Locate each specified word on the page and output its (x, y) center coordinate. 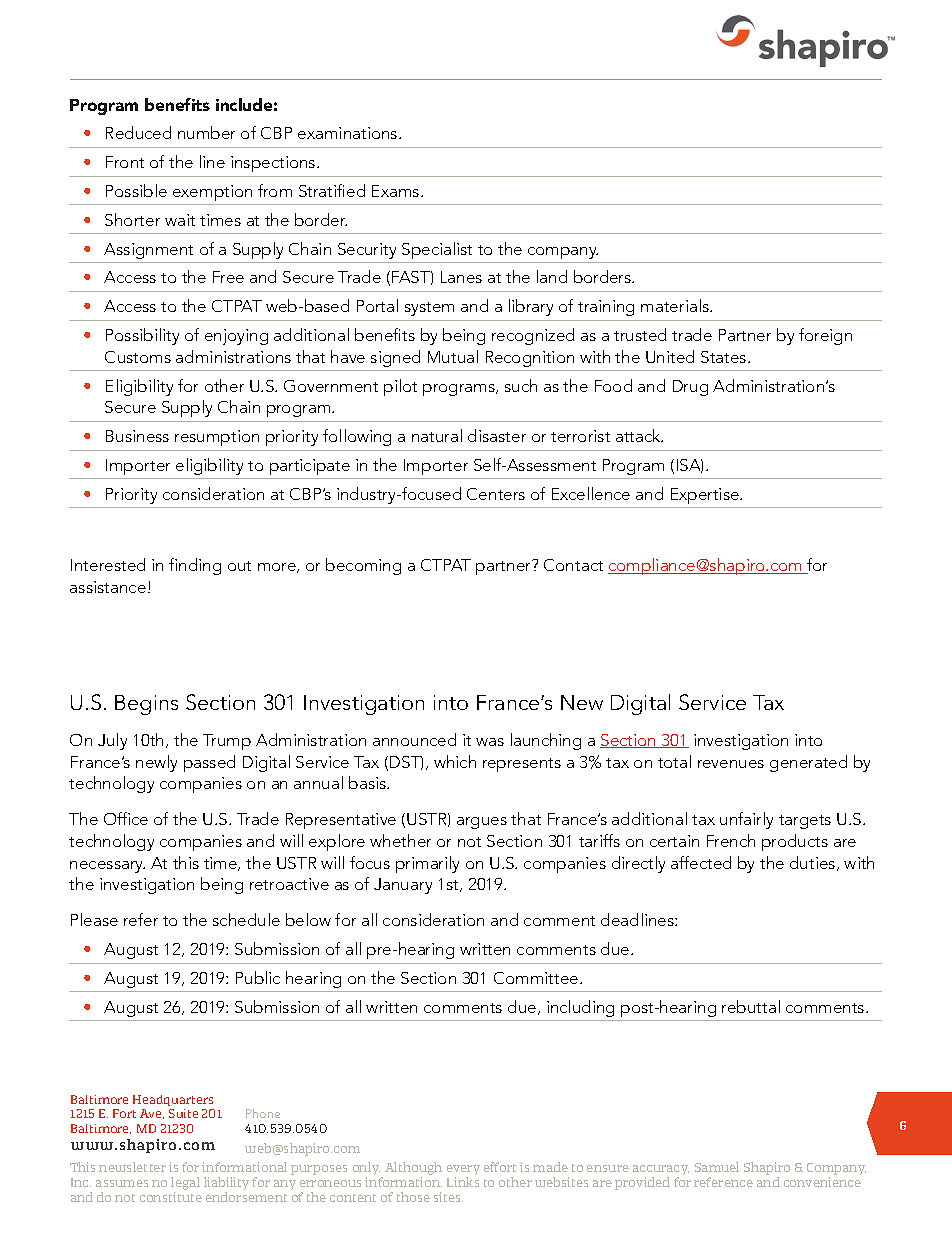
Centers (496, 494)
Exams (397, 191)
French (731, 840)
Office (126, 818)
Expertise (706, 496)
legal (185, 1185)
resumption (217, 438)
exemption (212, 193)
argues (482, 823)
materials (676, 305)
